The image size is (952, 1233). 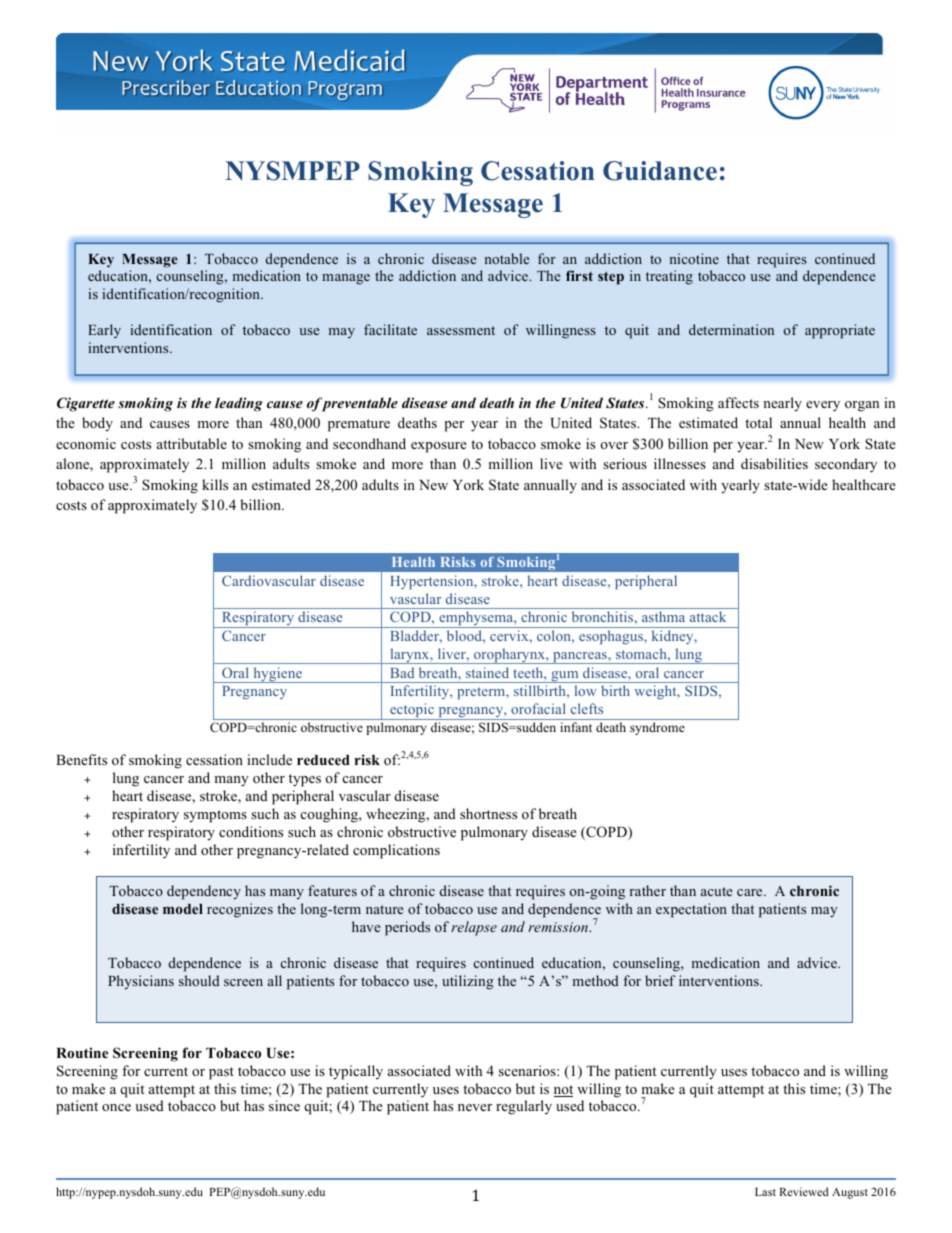 I want to click on nicotine, so click(x=694, y=258).
